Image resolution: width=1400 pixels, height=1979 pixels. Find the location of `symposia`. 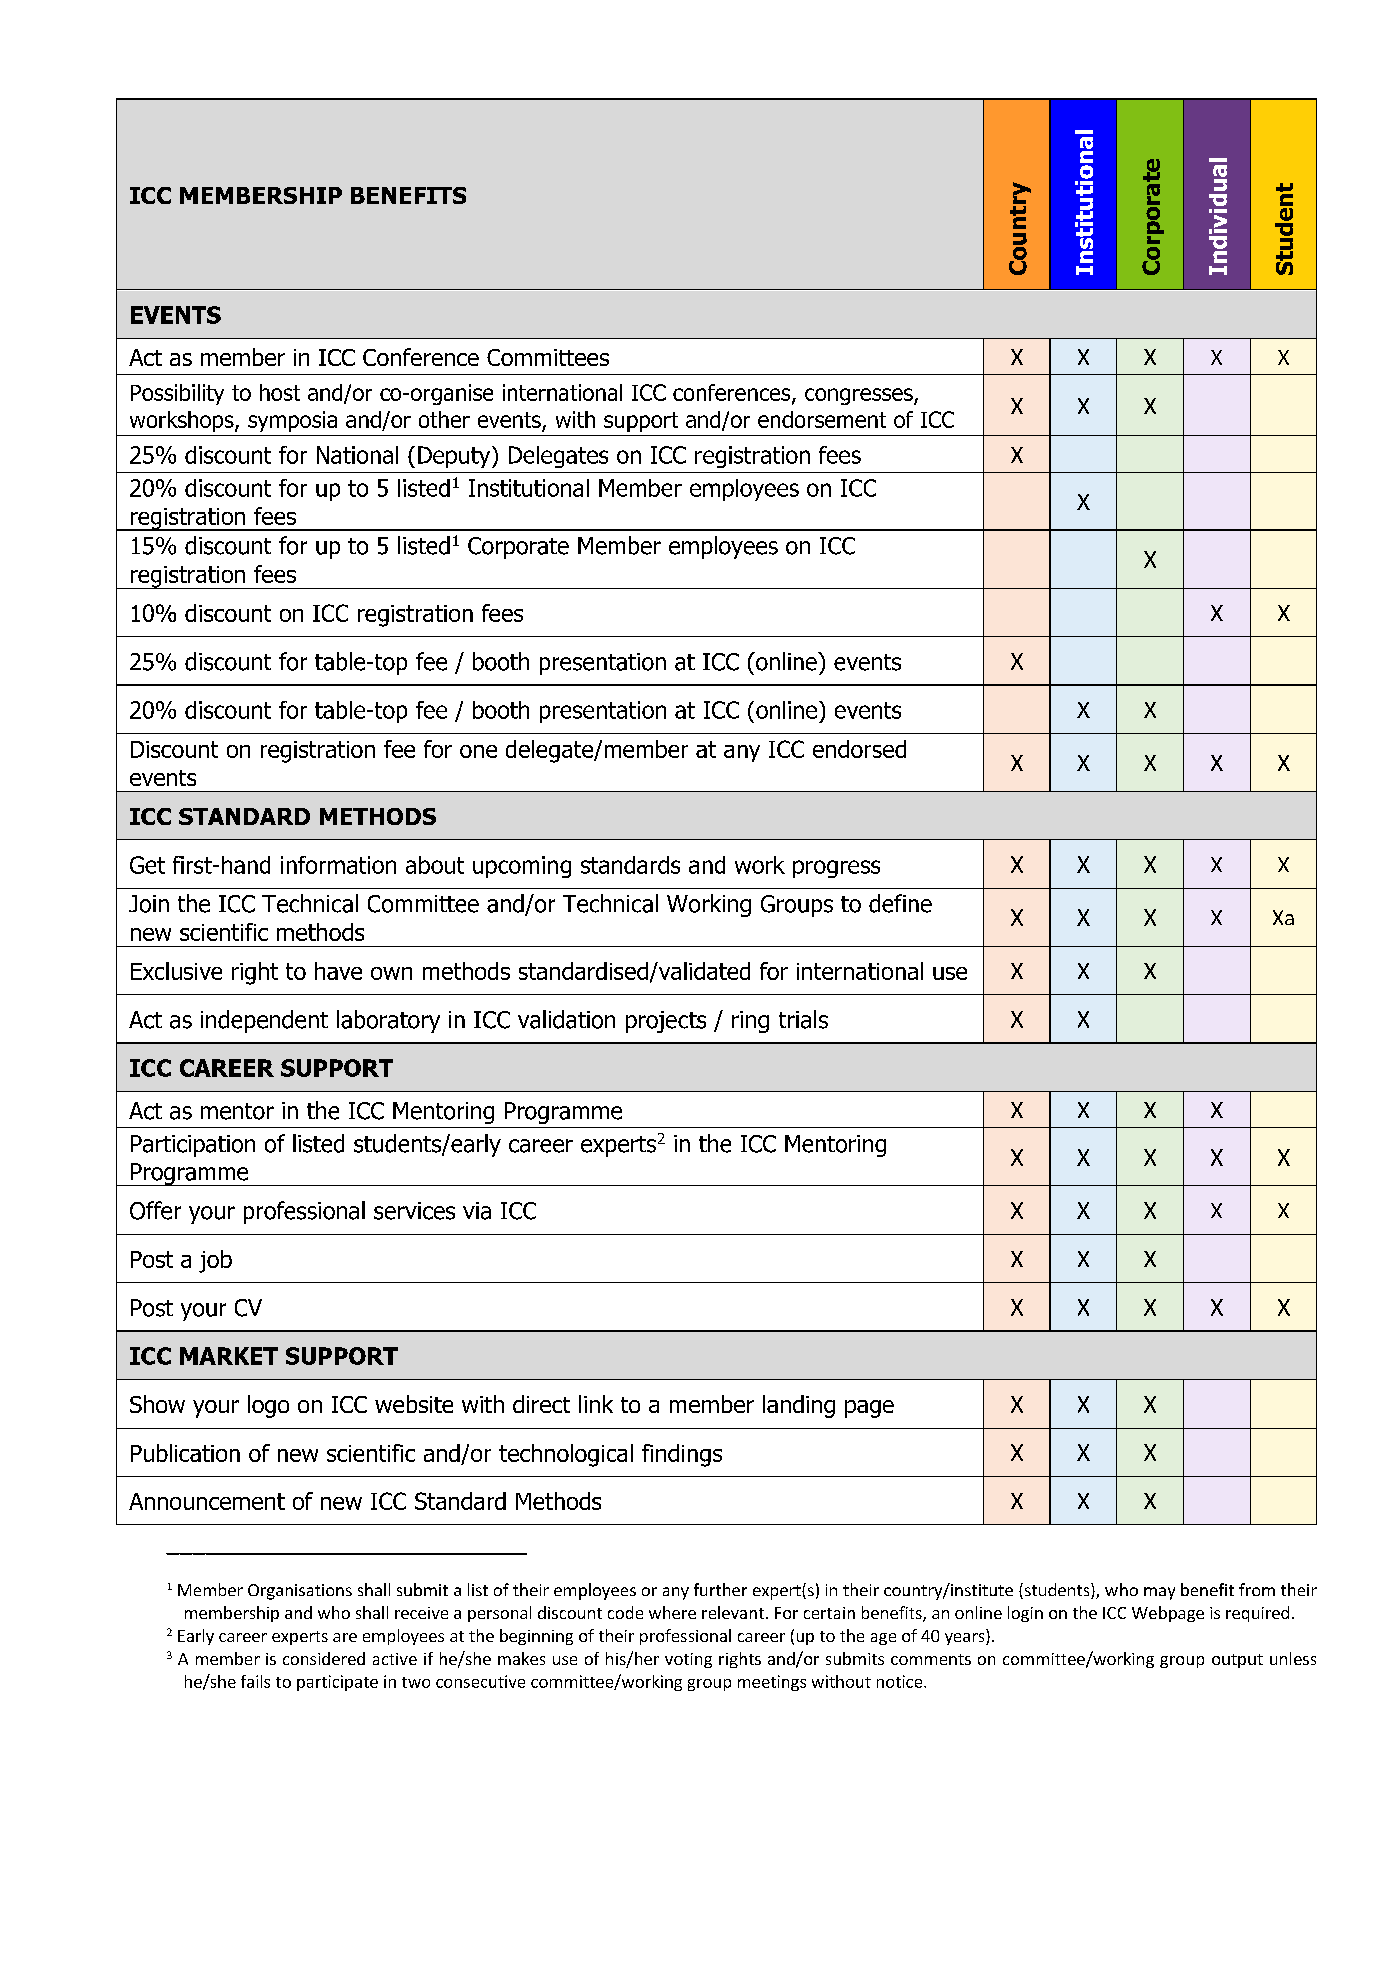

symposia is located at coordinates (292, 421).
